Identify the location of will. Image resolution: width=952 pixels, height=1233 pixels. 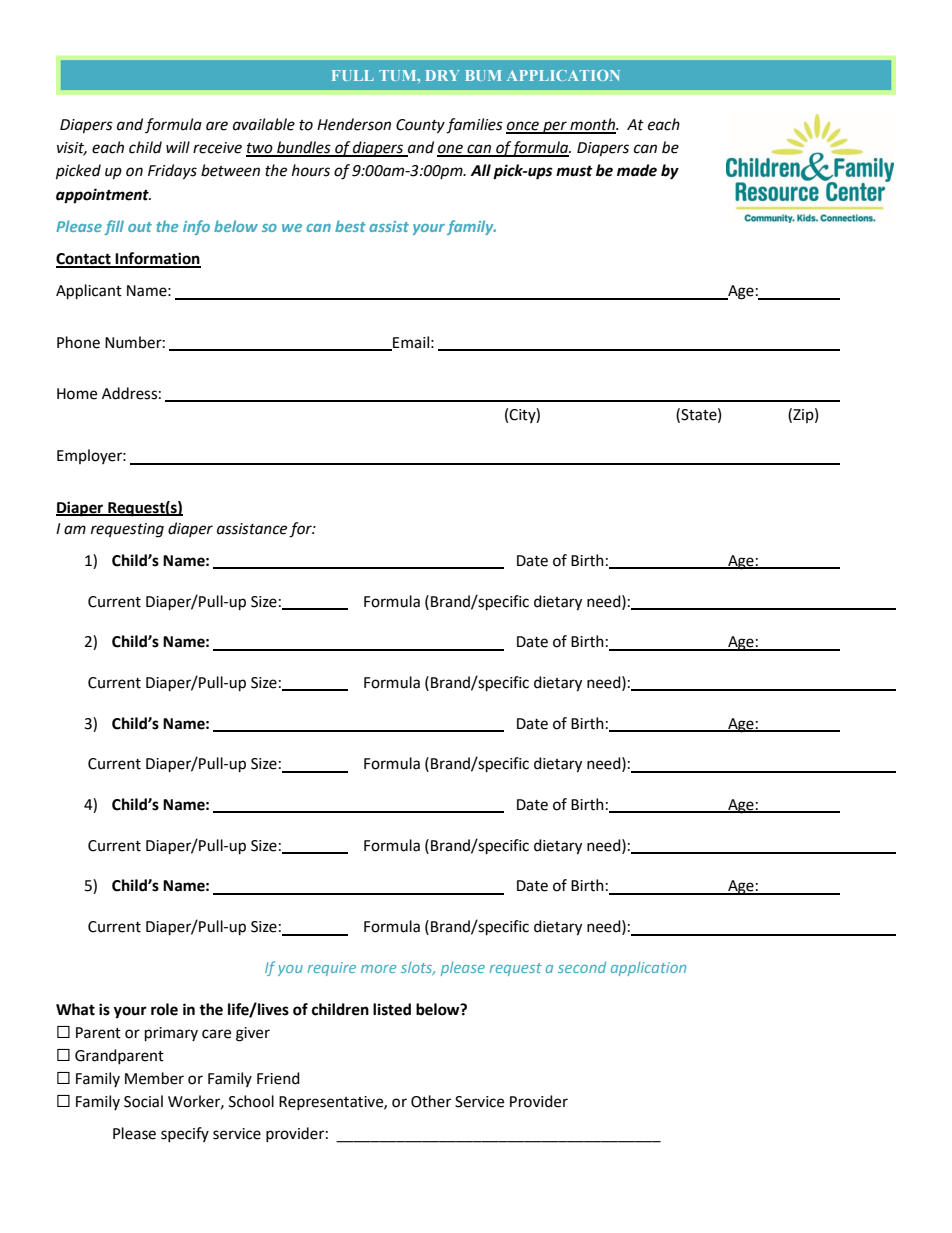
(178, 147).
